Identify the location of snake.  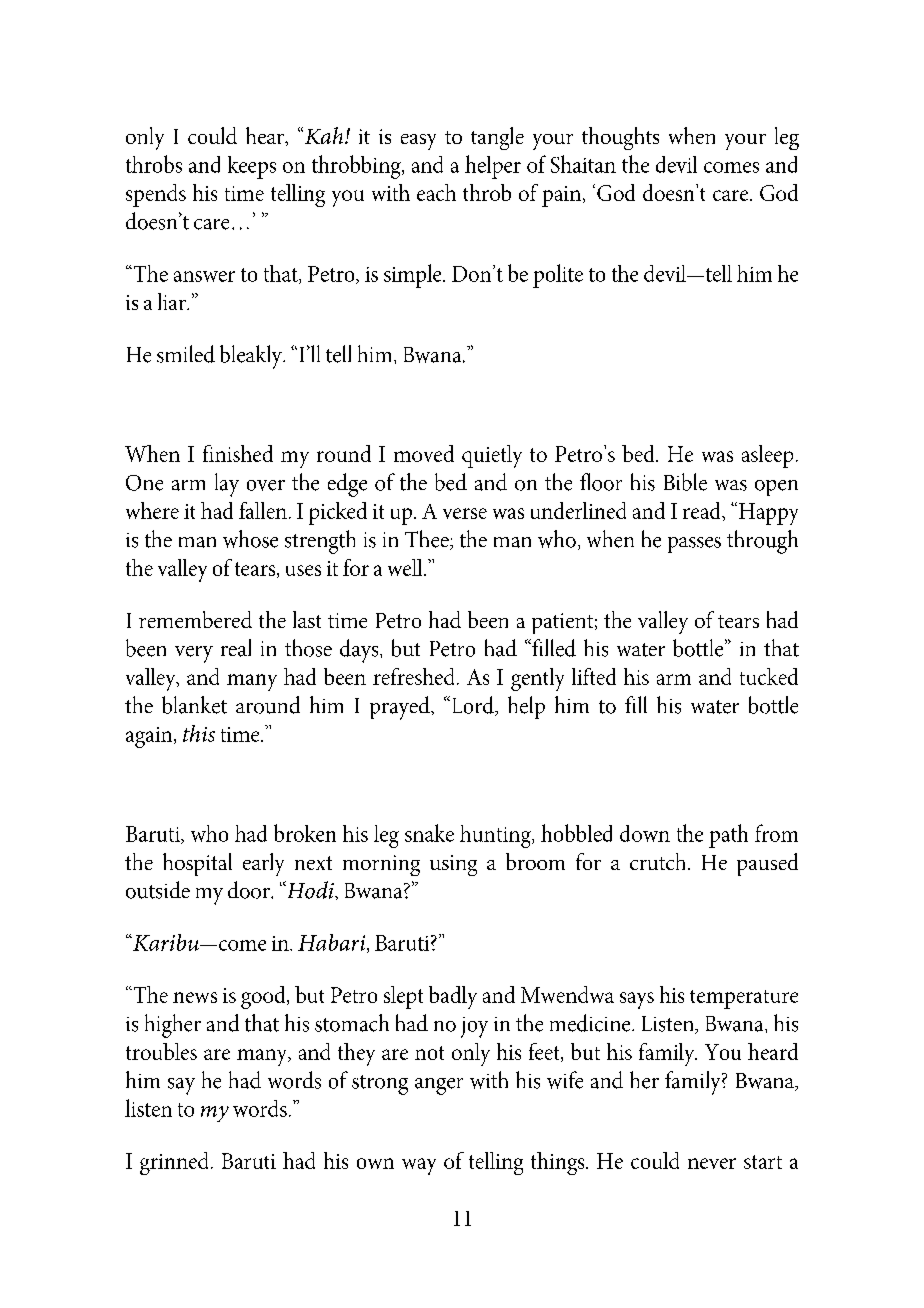
(429, 833).
